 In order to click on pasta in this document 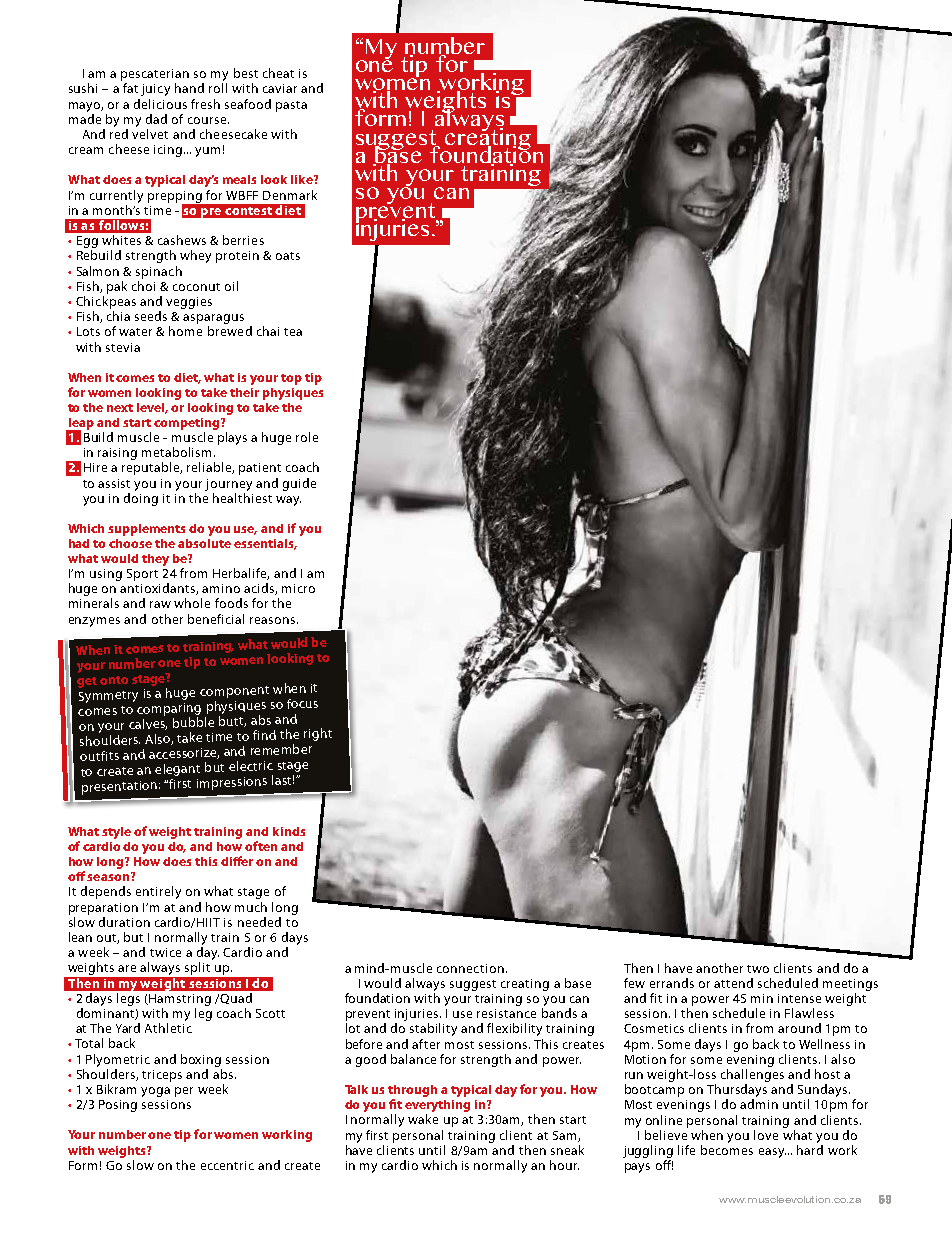, I will do `click(291, 106)`.
